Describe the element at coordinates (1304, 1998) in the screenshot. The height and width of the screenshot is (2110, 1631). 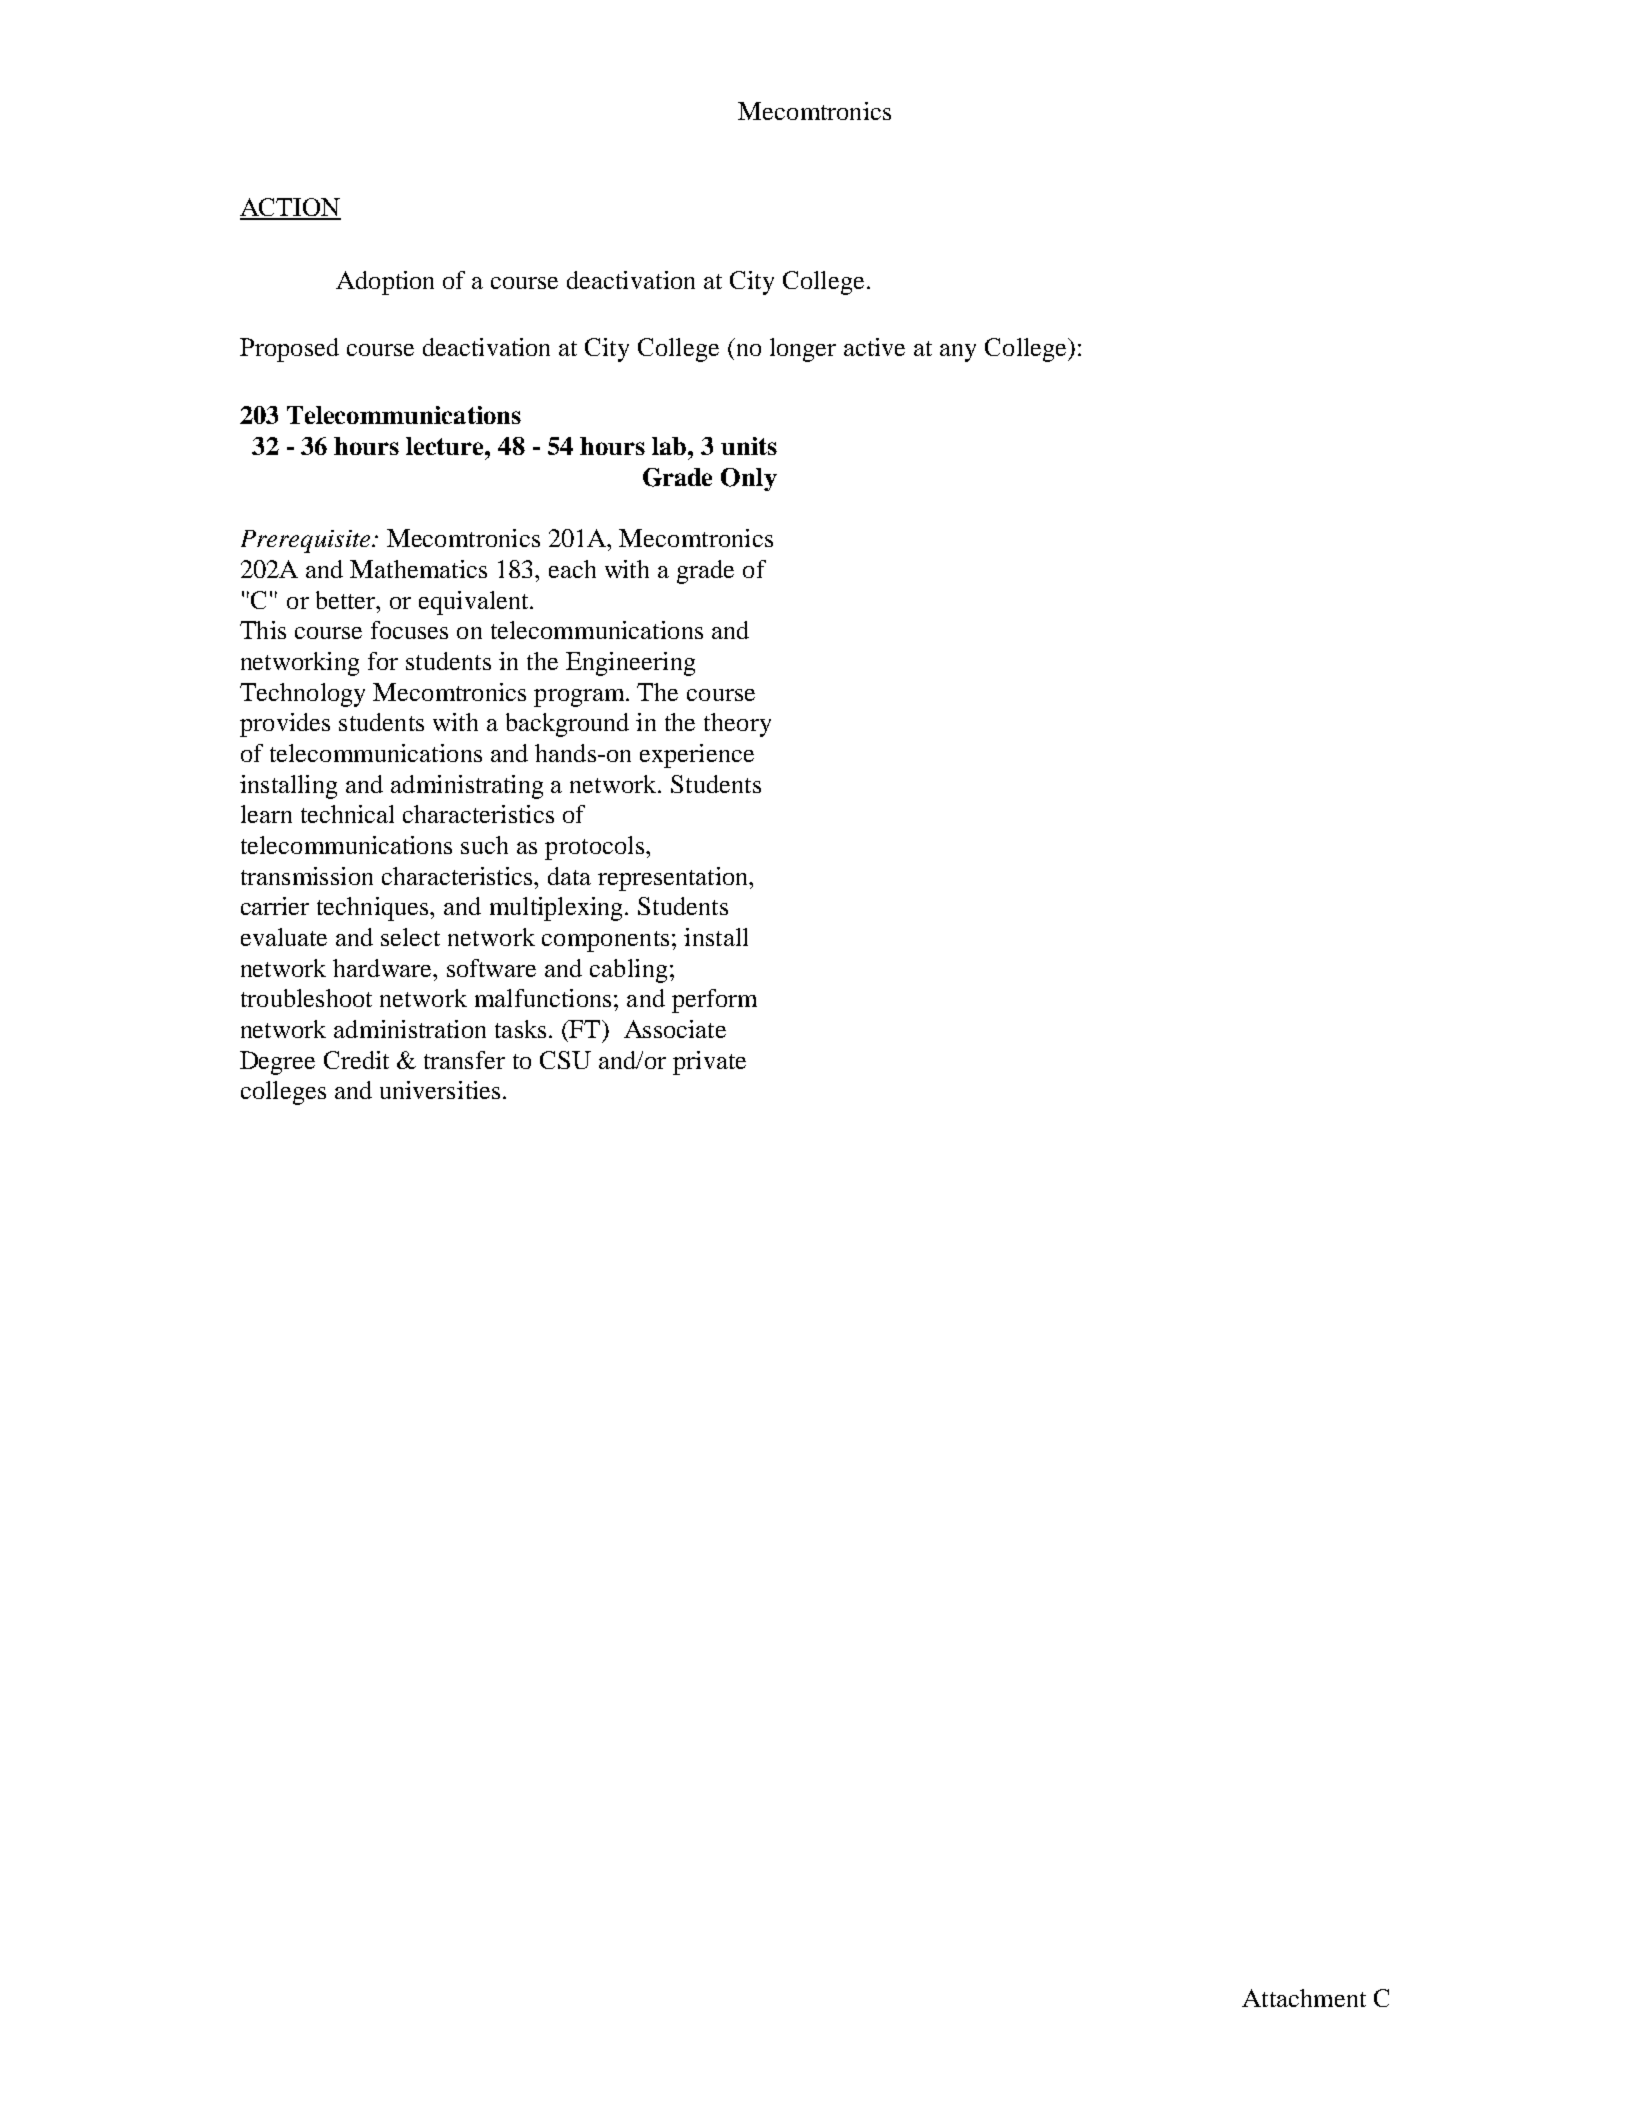
I see `Attachment` at that location.
